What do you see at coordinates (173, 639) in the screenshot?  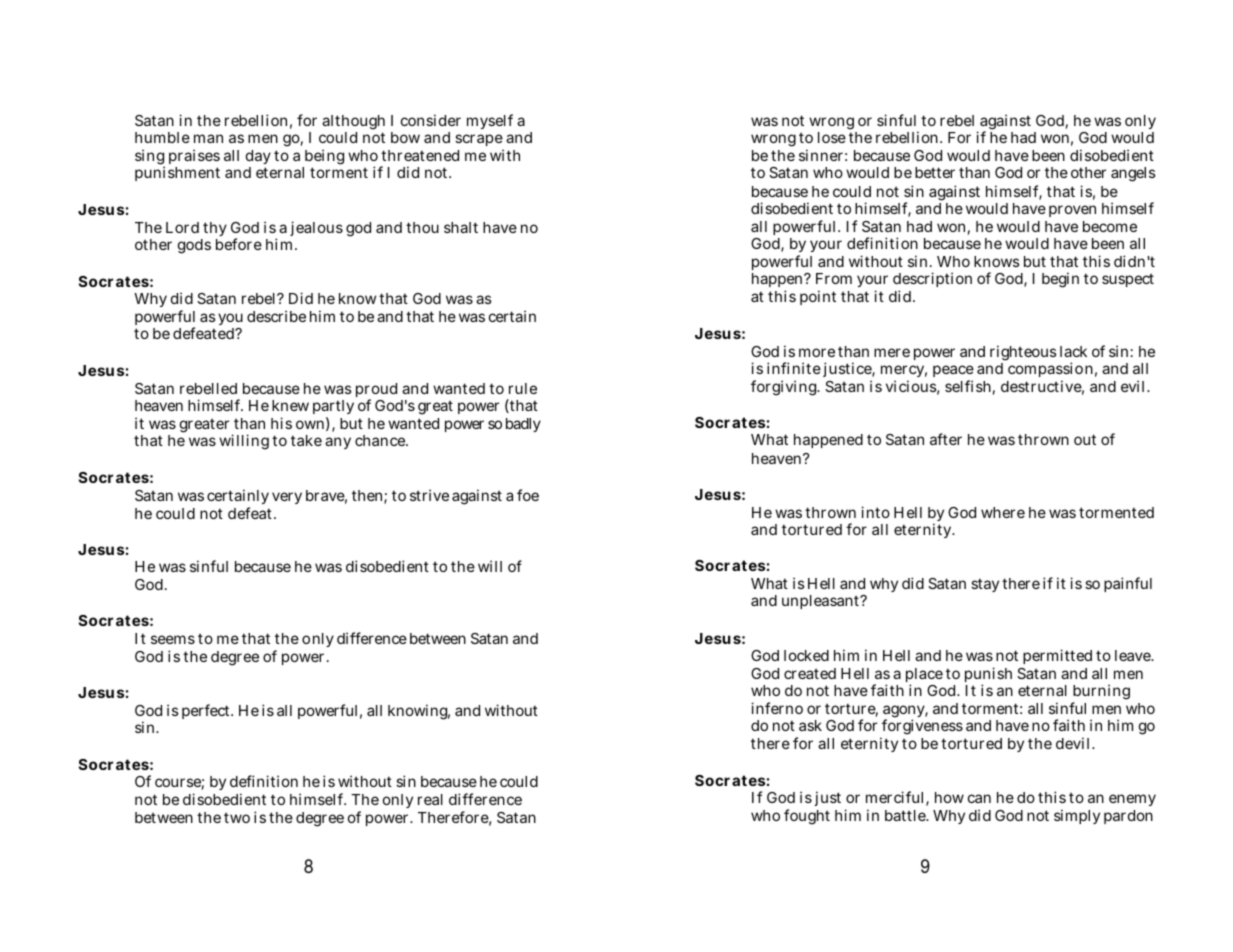 I see `seems` at bounding box center [173, 639].
